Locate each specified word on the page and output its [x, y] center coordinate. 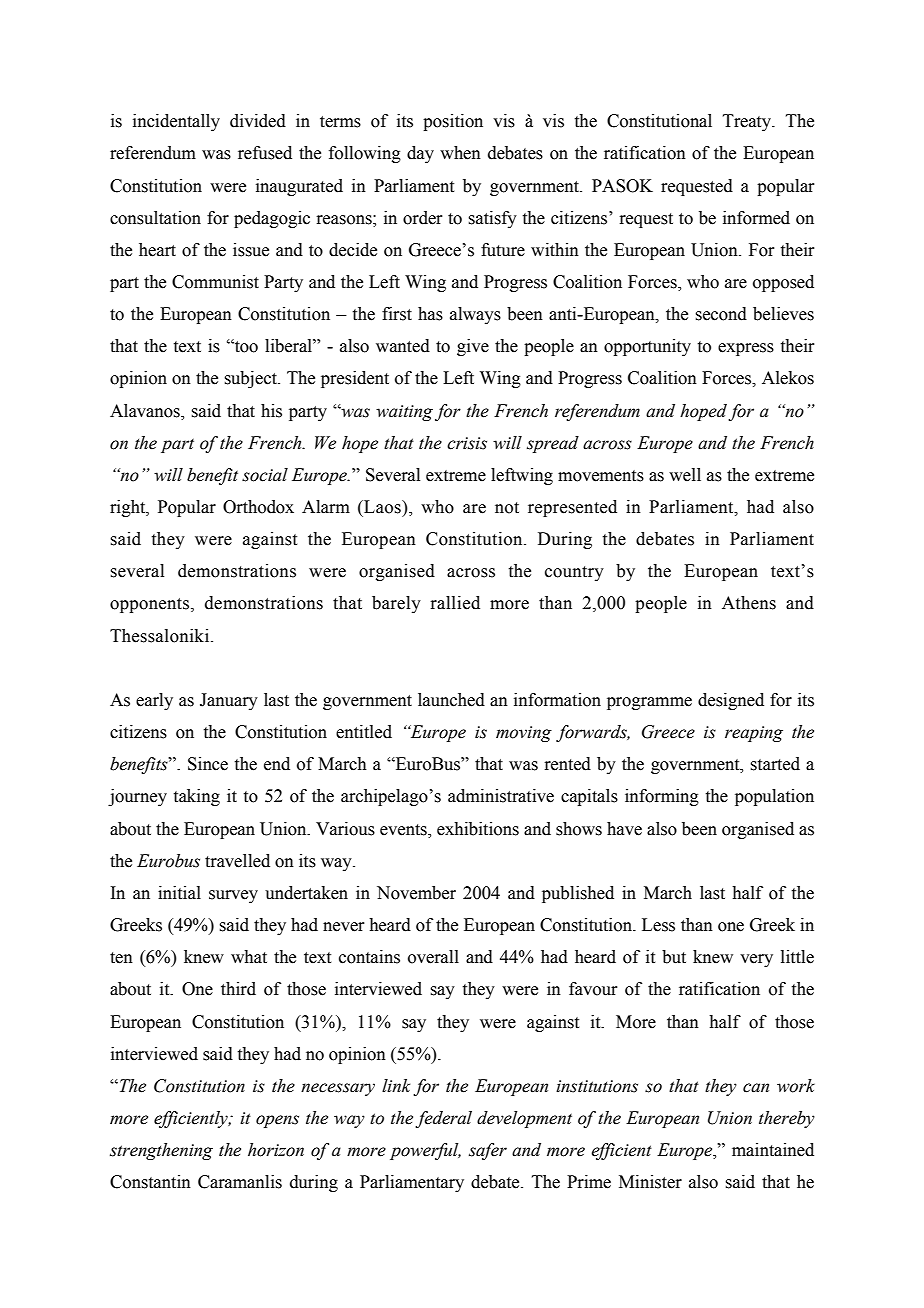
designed [731, 701]
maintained [773, 1150]
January [229, 701]
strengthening [161, 1151]
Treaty [748, 122]
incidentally [176, 122]
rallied [455, 603]
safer [488, 1151]
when [460, 153]
